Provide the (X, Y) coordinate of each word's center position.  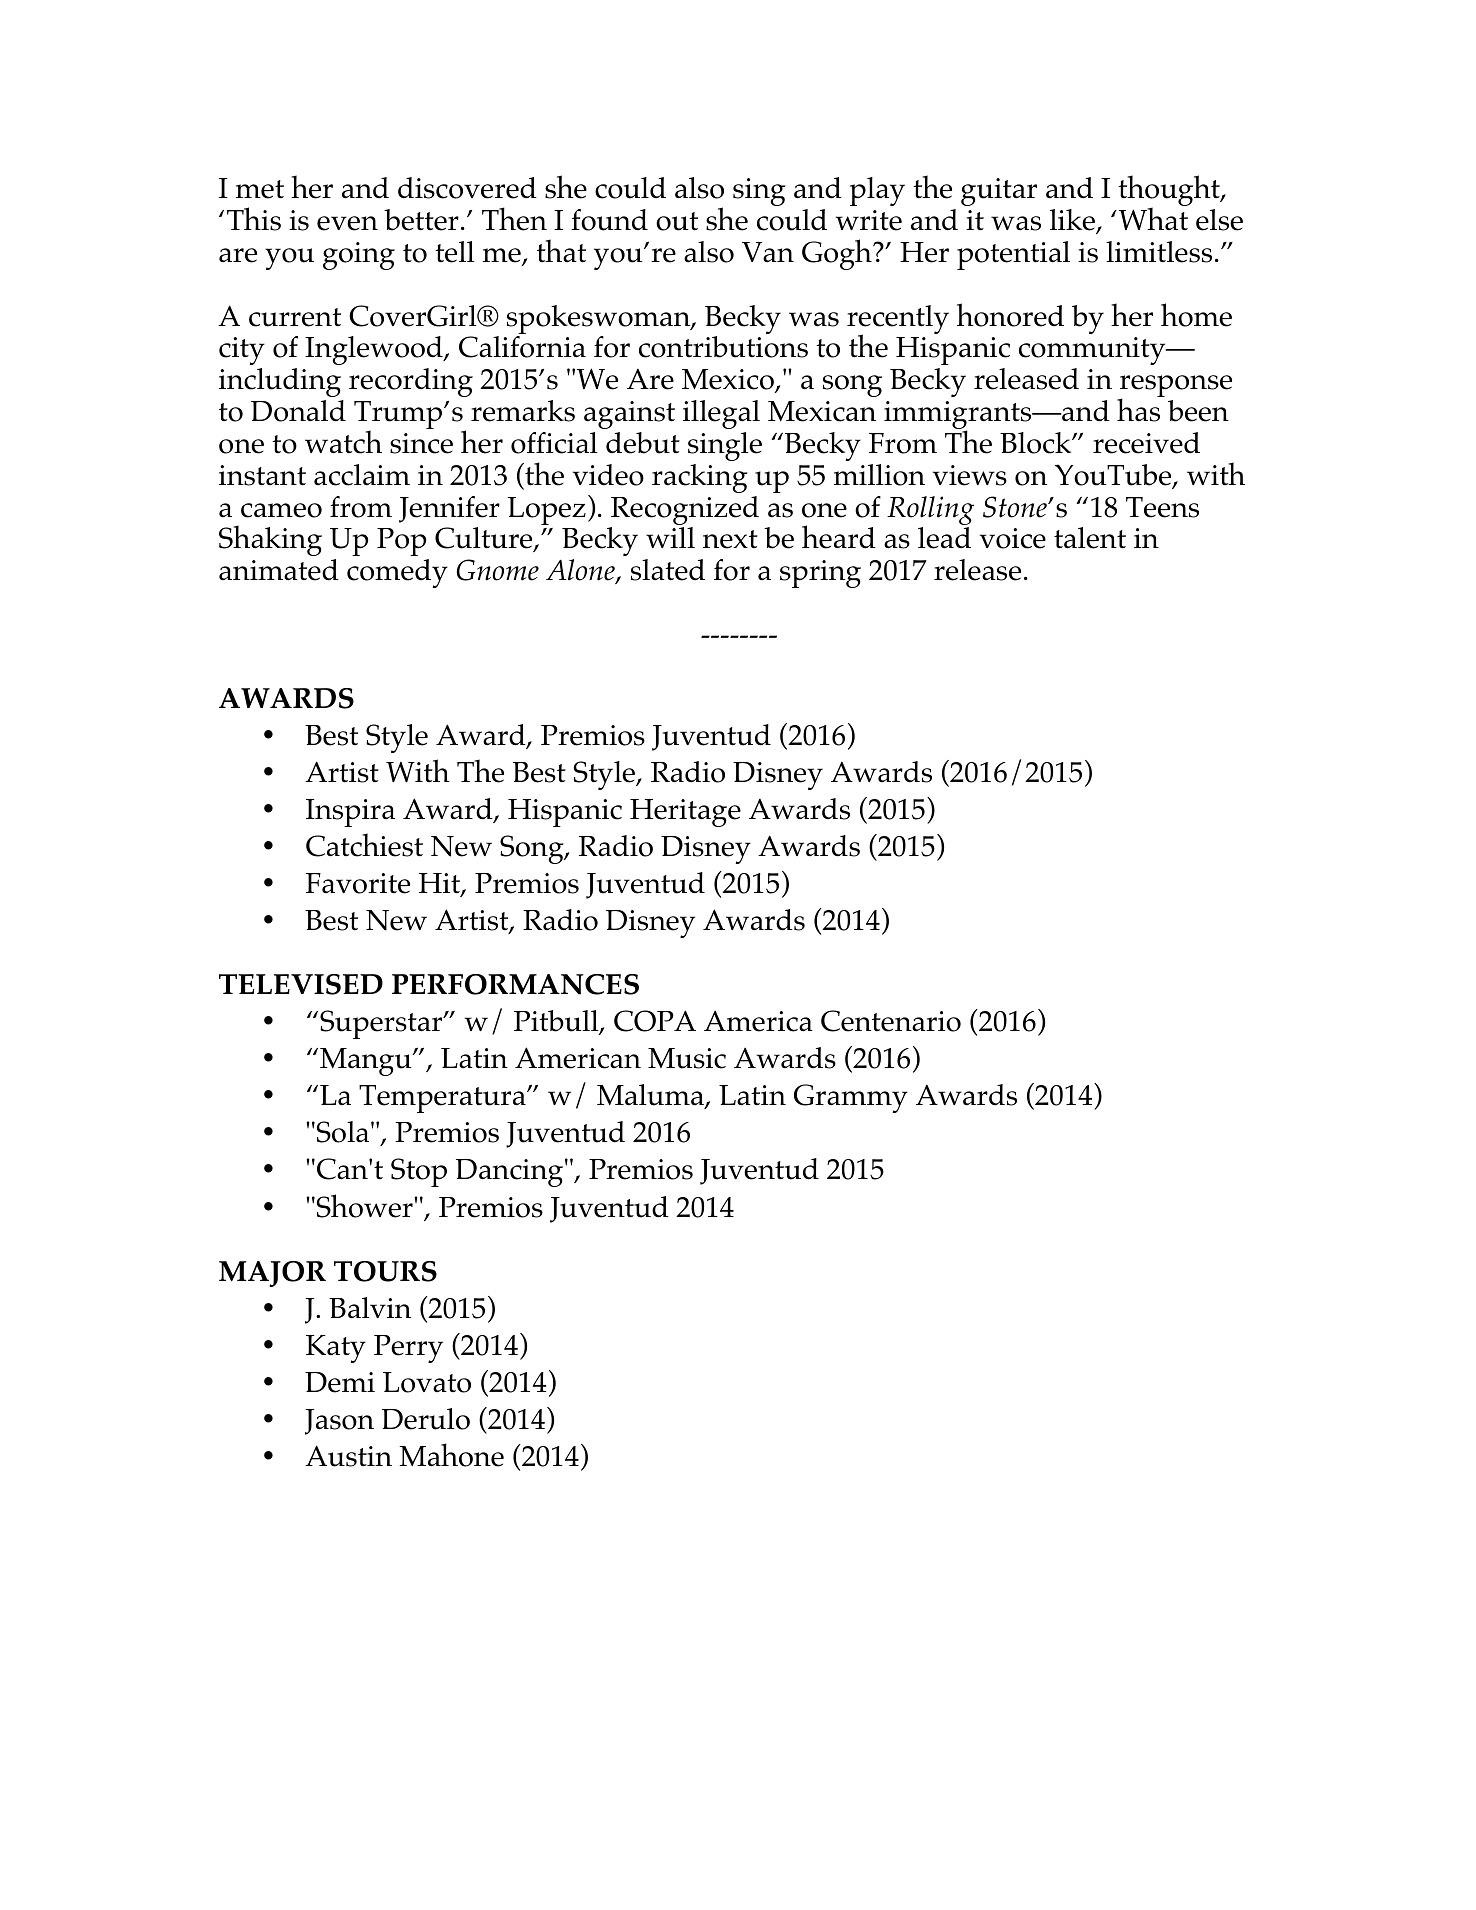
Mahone (451, 1455)
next (730, 539)
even (347, 223)
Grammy (851, 1098)
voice (1013, 538)
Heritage (685, 813)
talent (1090, 538)
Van (768, 252)
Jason (339, 1422)
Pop (401, 542)
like (1074, 221)
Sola (343, 1132)
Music (687, 1058)
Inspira (350, 813)
